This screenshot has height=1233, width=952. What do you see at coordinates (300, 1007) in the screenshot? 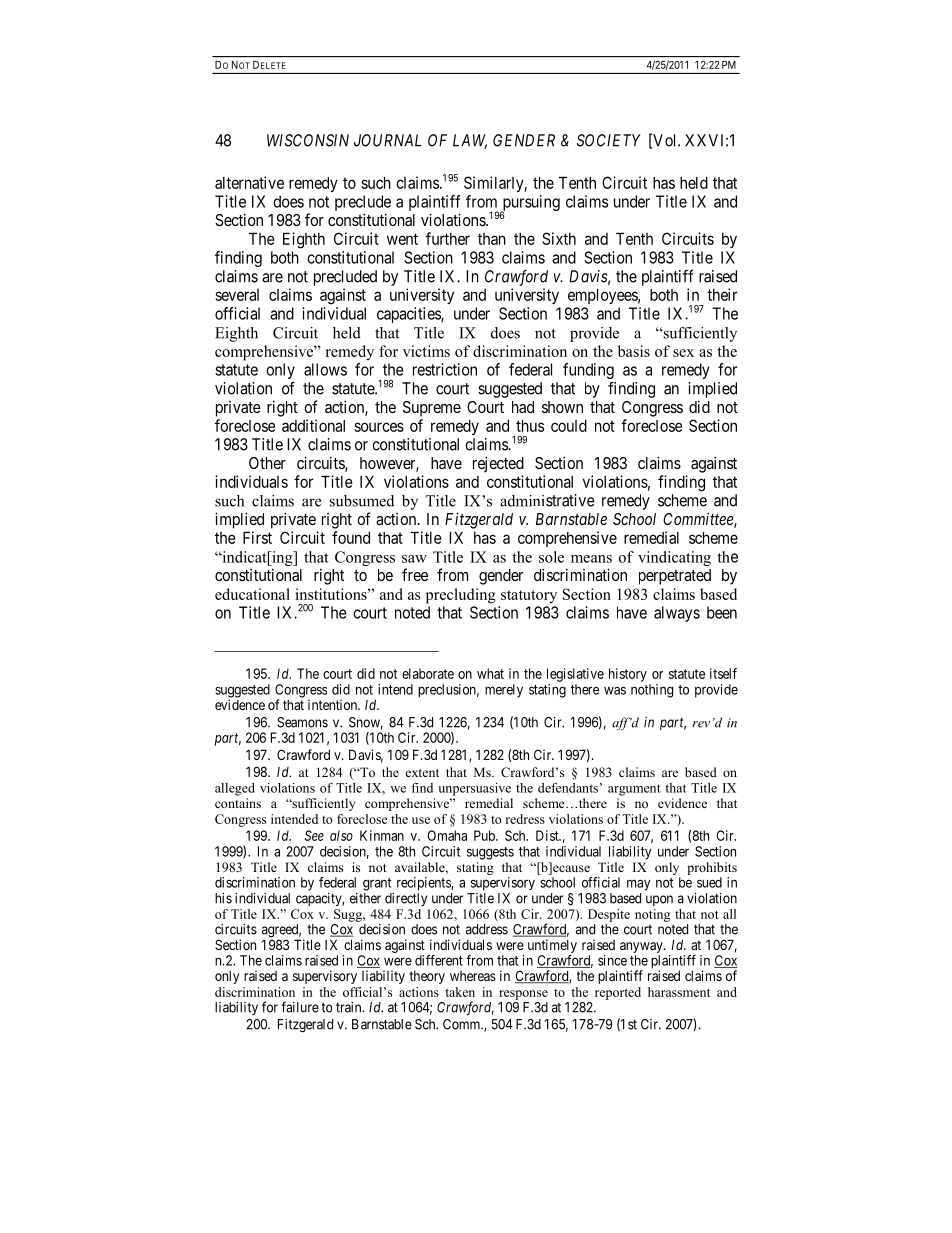
I see `failure` at bounding box center [300, 1007].
